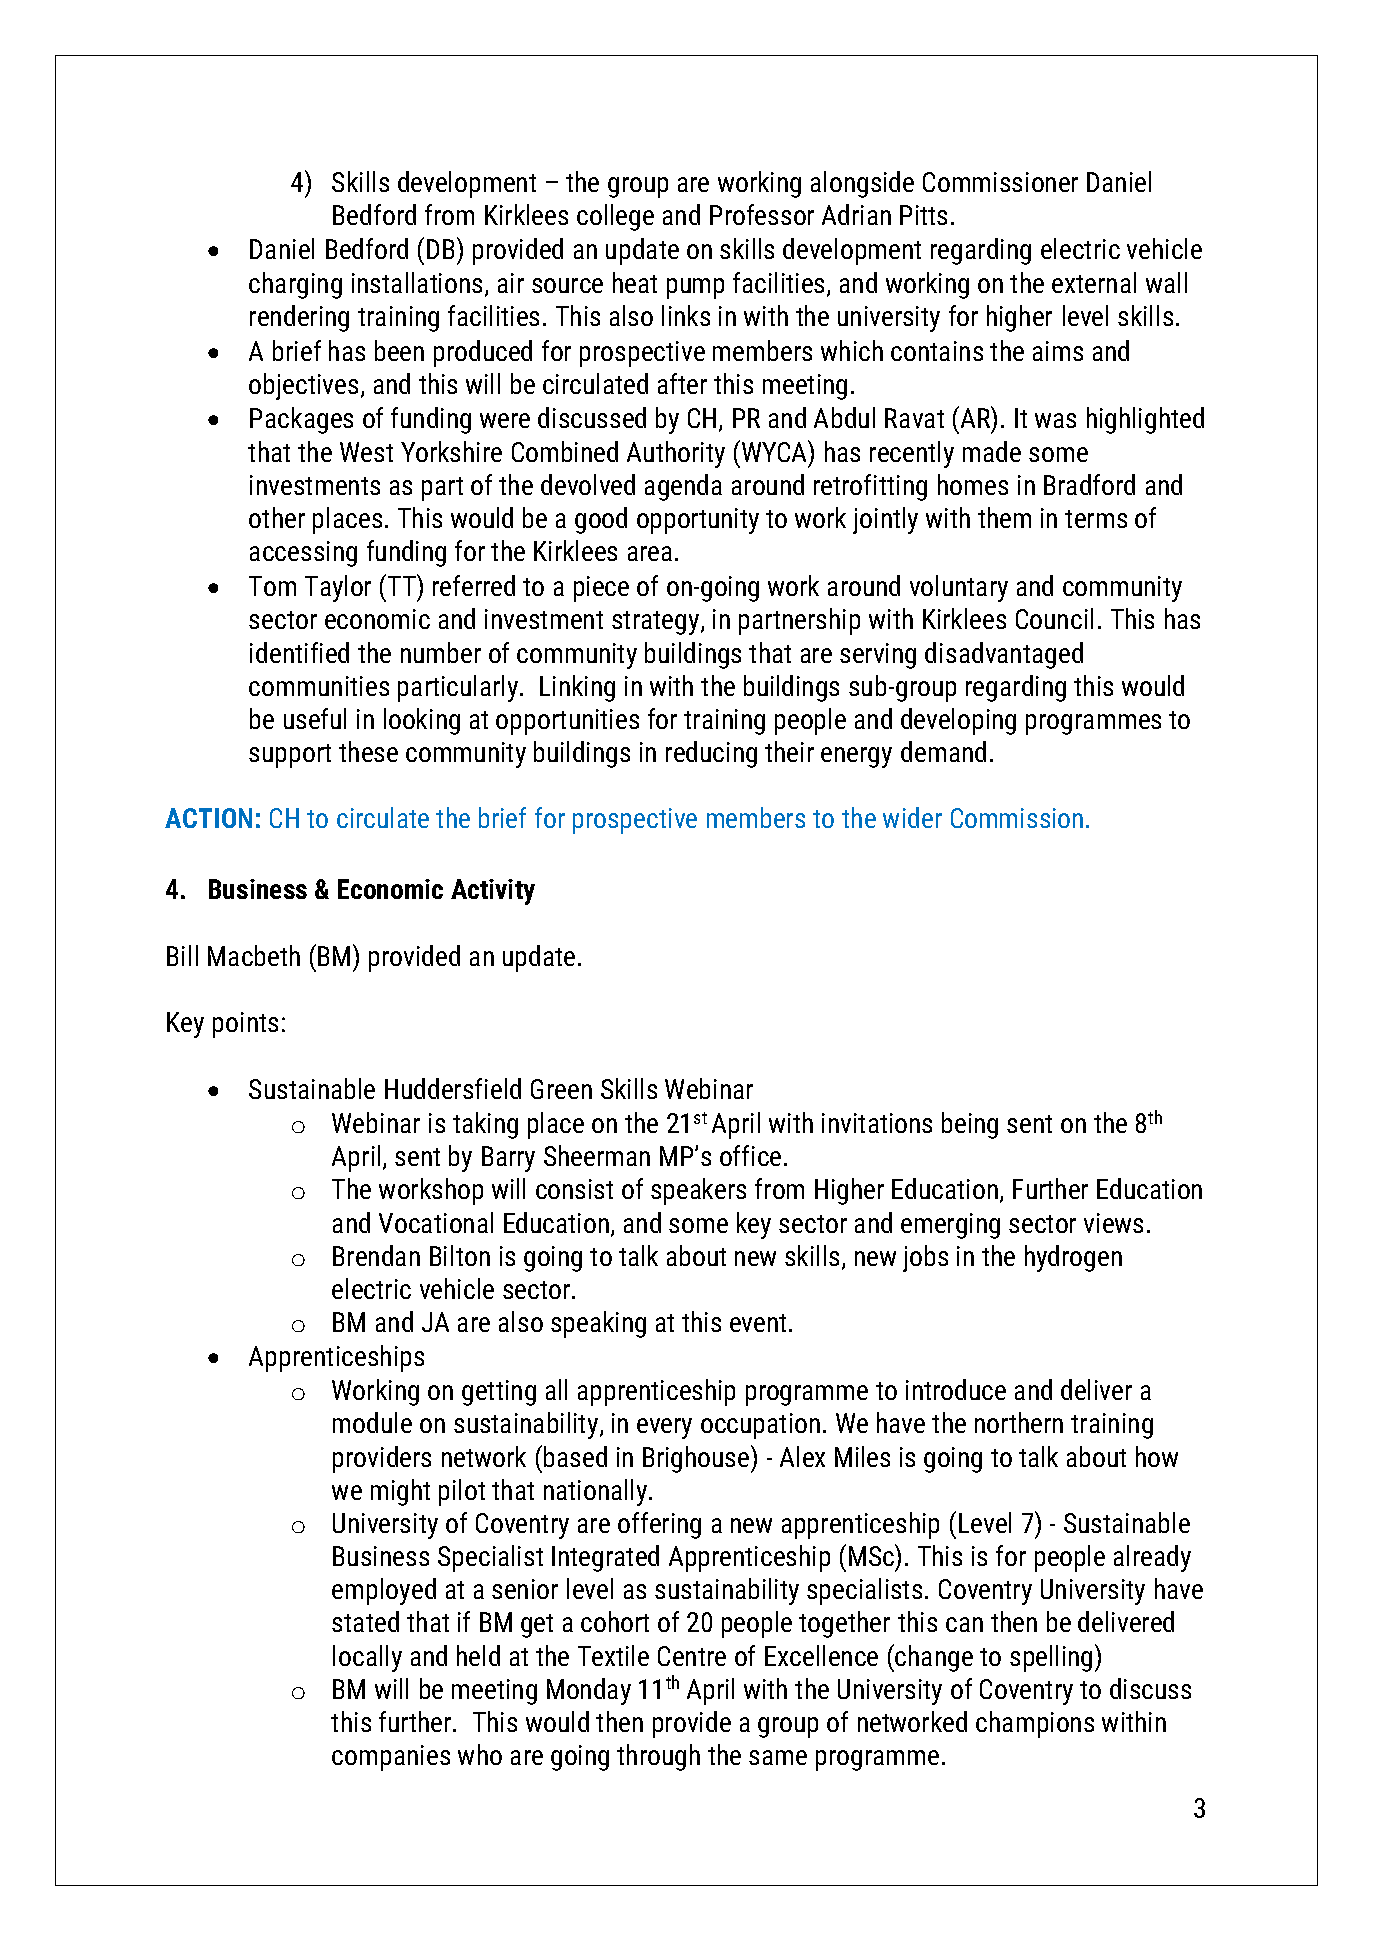 The height and width of the screenshot is (1941, 1373). Describe the element at coordinates (711, 754) in the screenshot. I see `reducing` at that location.
